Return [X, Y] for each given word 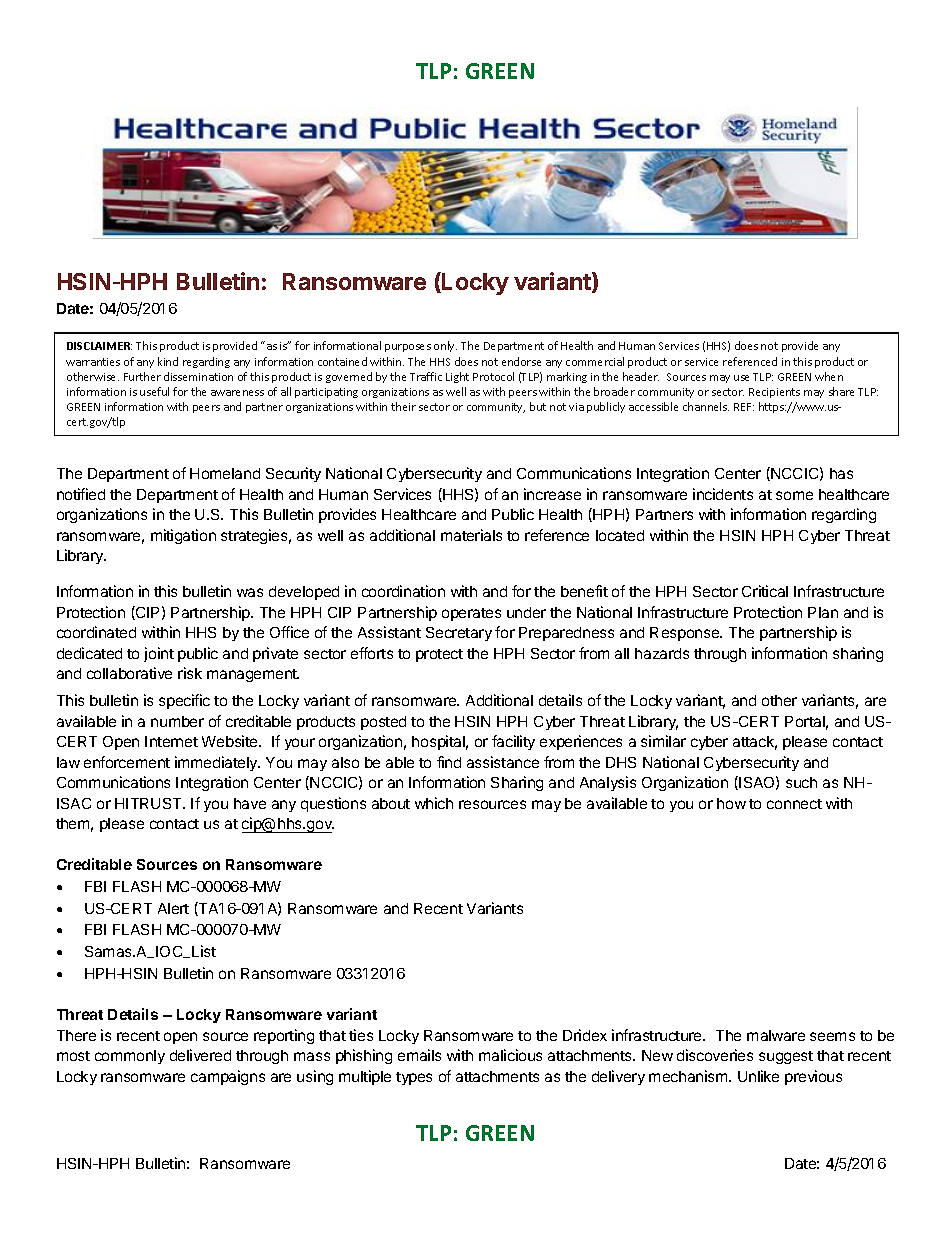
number [177, 721]
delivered [200, 1055]
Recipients [774, 393]
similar [663, 741]
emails [419, 1055]
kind [168, 361]
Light [457, 377]
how [731, 803]
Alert [173, 908]
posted [383, 723]
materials [471, 535]
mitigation [183, 536]
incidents [723, 494]
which [434, 803]
